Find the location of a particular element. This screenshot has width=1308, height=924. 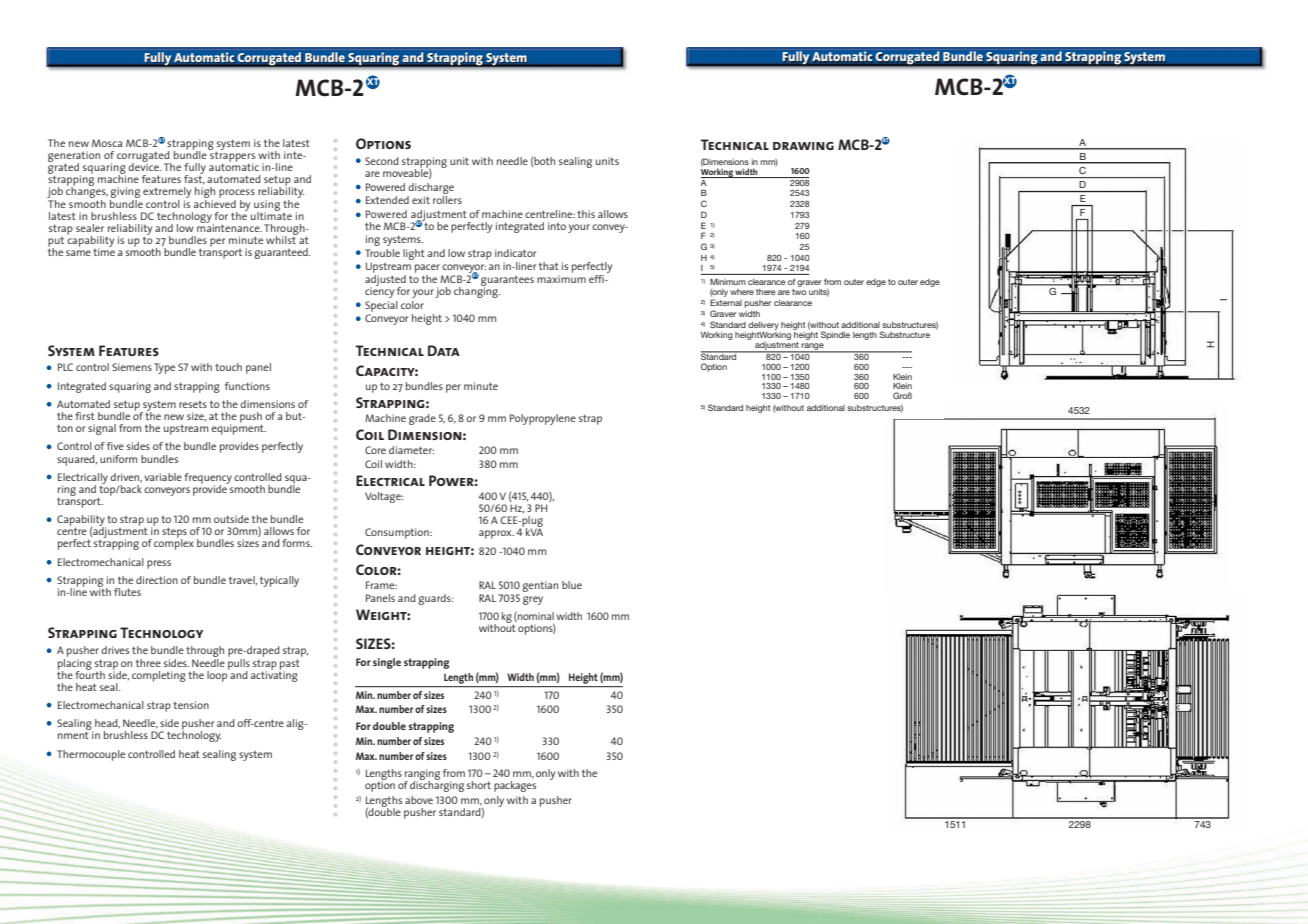

External is located at coordinates (726, 302).
